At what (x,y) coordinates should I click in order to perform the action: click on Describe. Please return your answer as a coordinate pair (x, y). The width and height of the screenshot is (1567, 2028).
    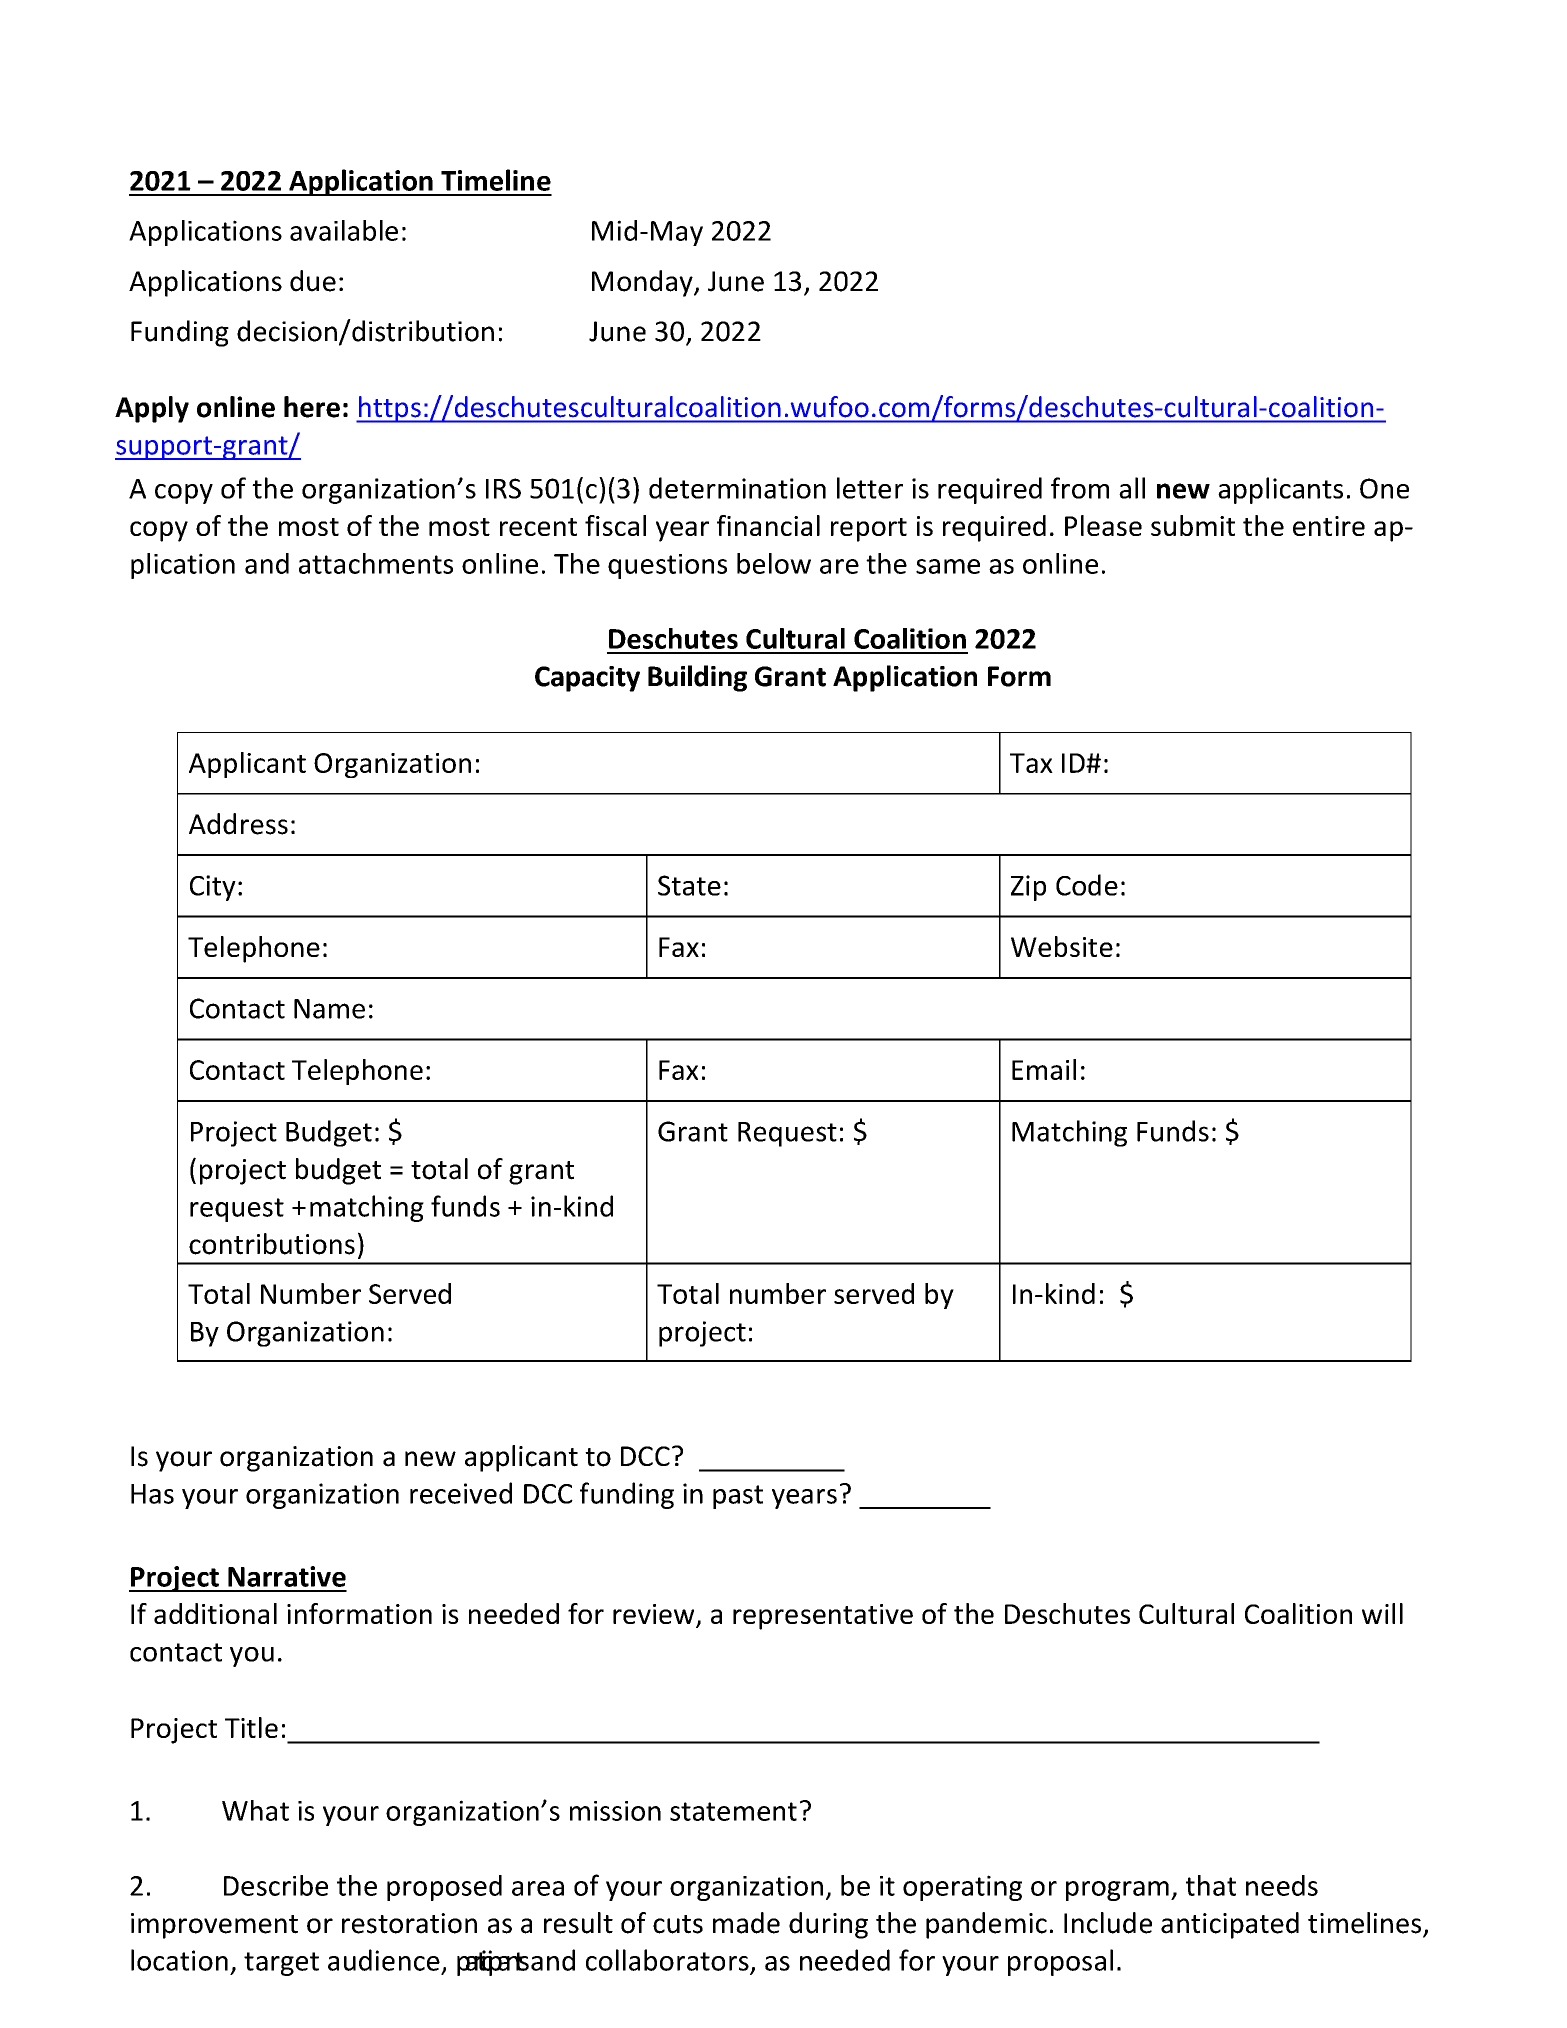
    Looking at the image, I should click on (276, 1885).
